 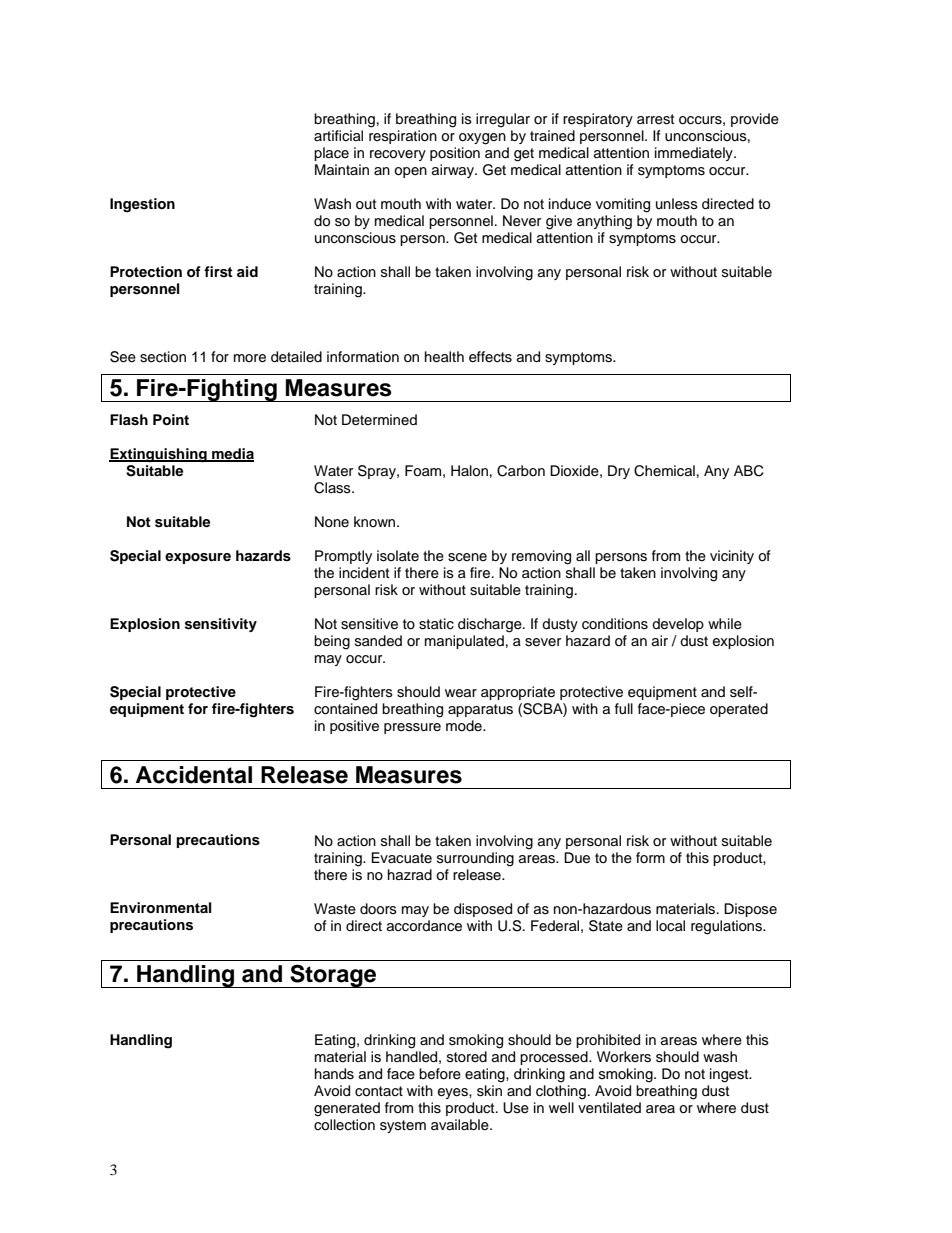 What do you see at coordinates (678, 625) in the image?
I see `develop` at bounding box center [678, 625].
